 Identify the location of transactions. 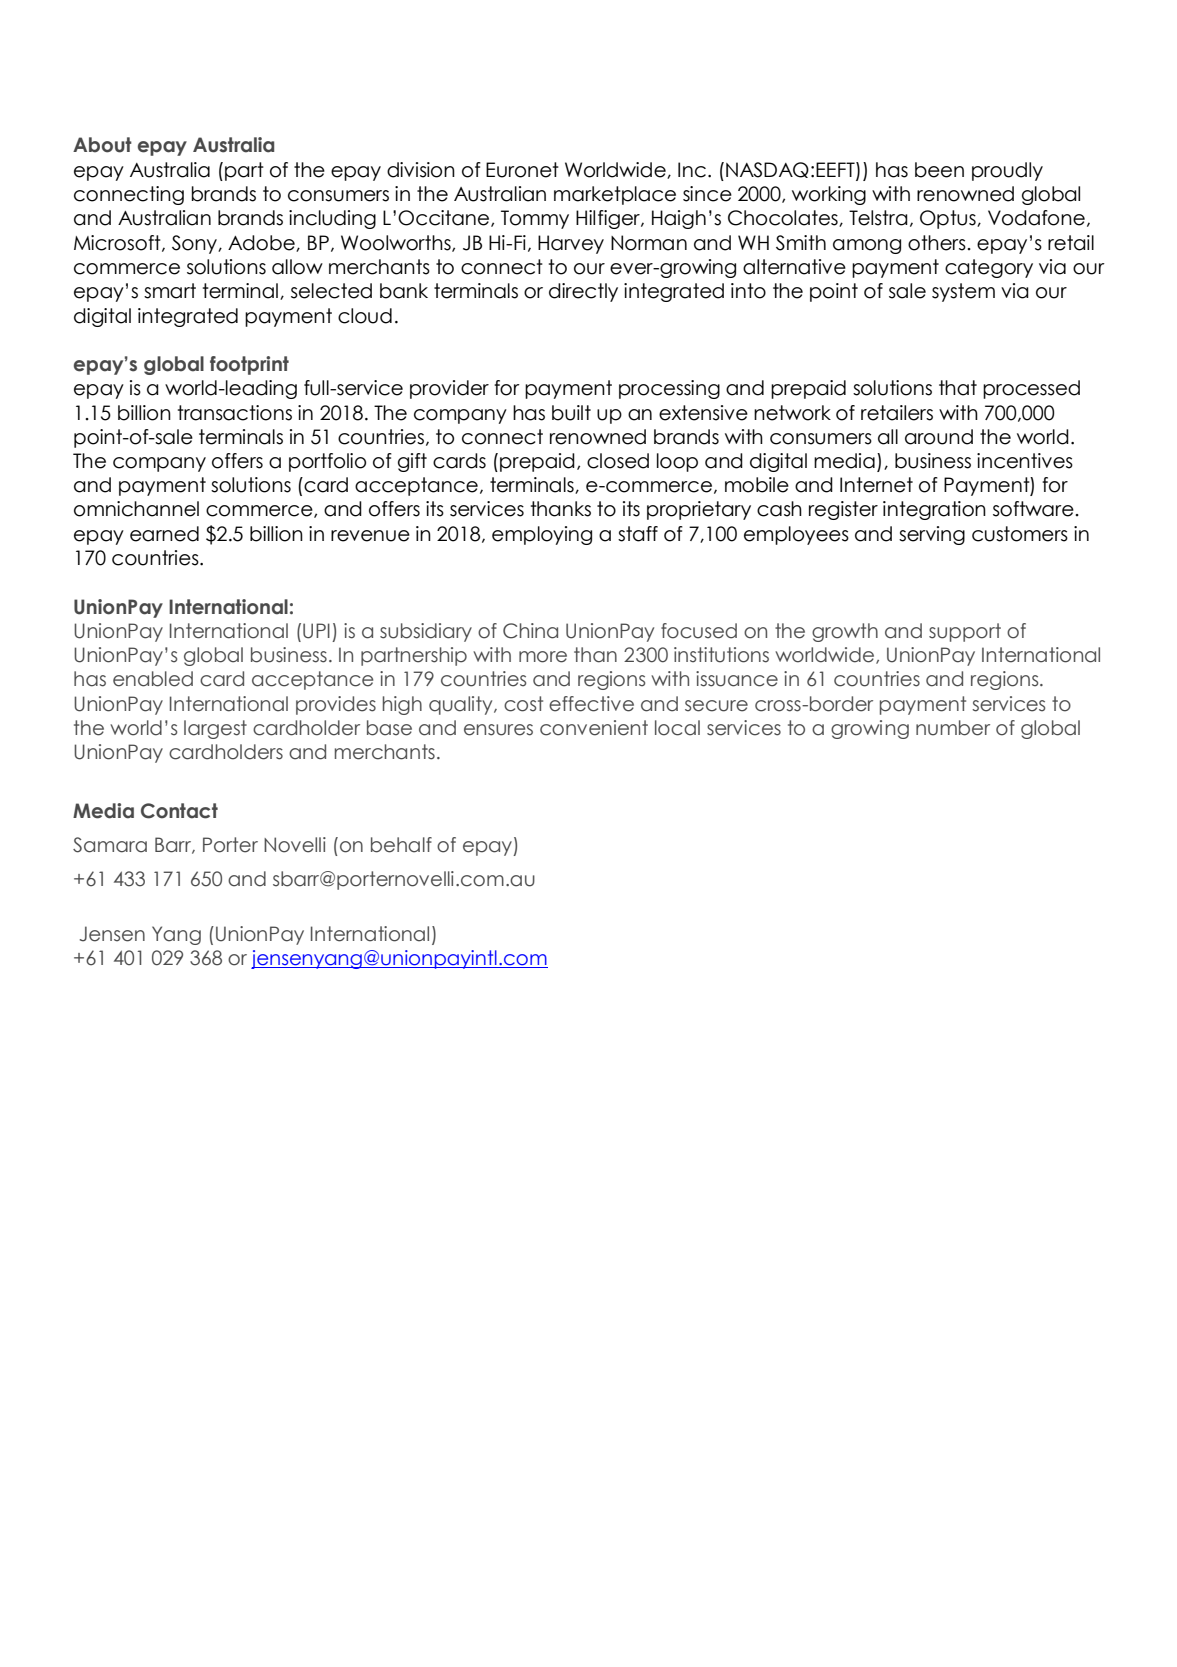
(235, 413).
